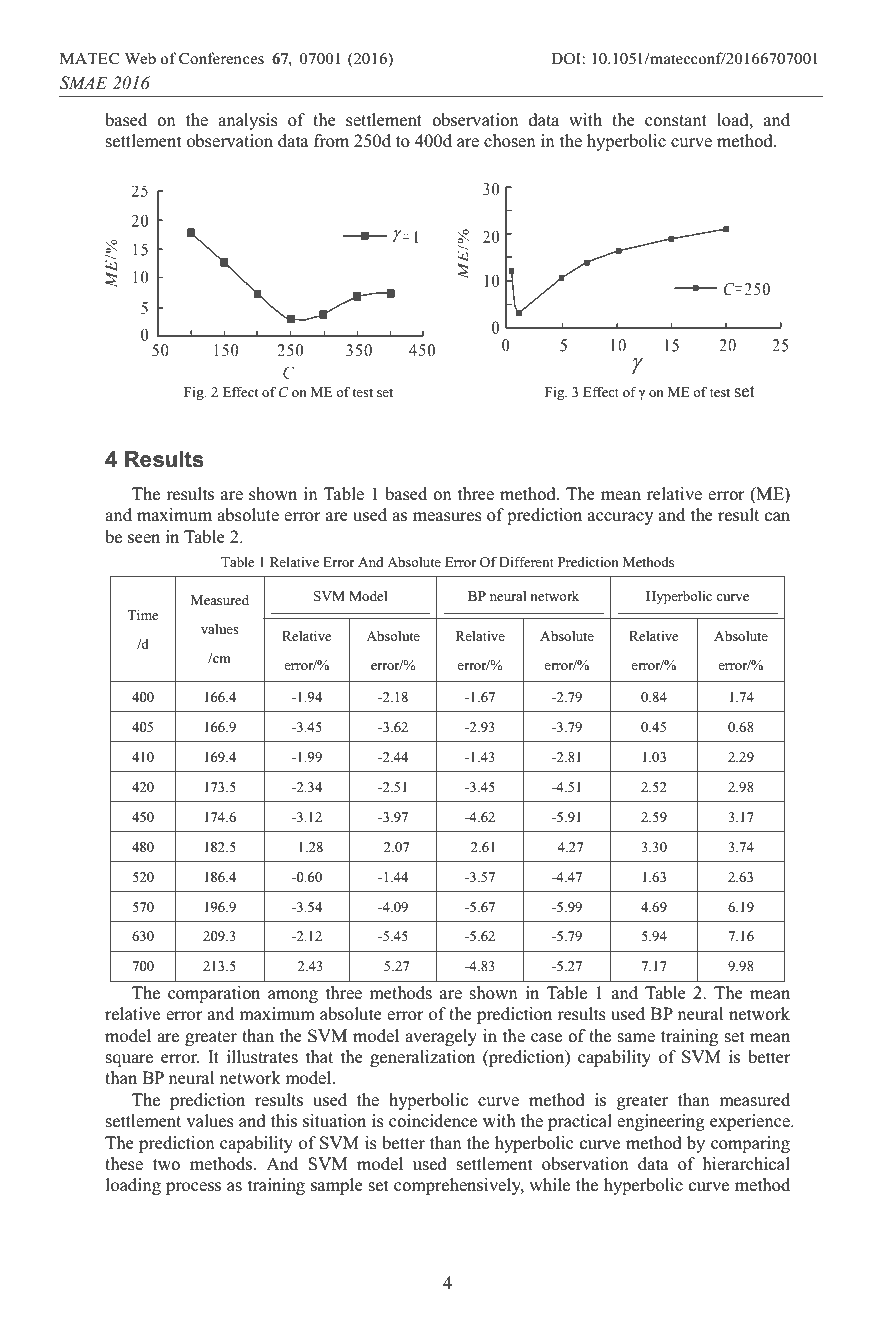 Image resolution: width=896 pixels, height=1319 pixels. I want to click on constant, so click(676, 121).
